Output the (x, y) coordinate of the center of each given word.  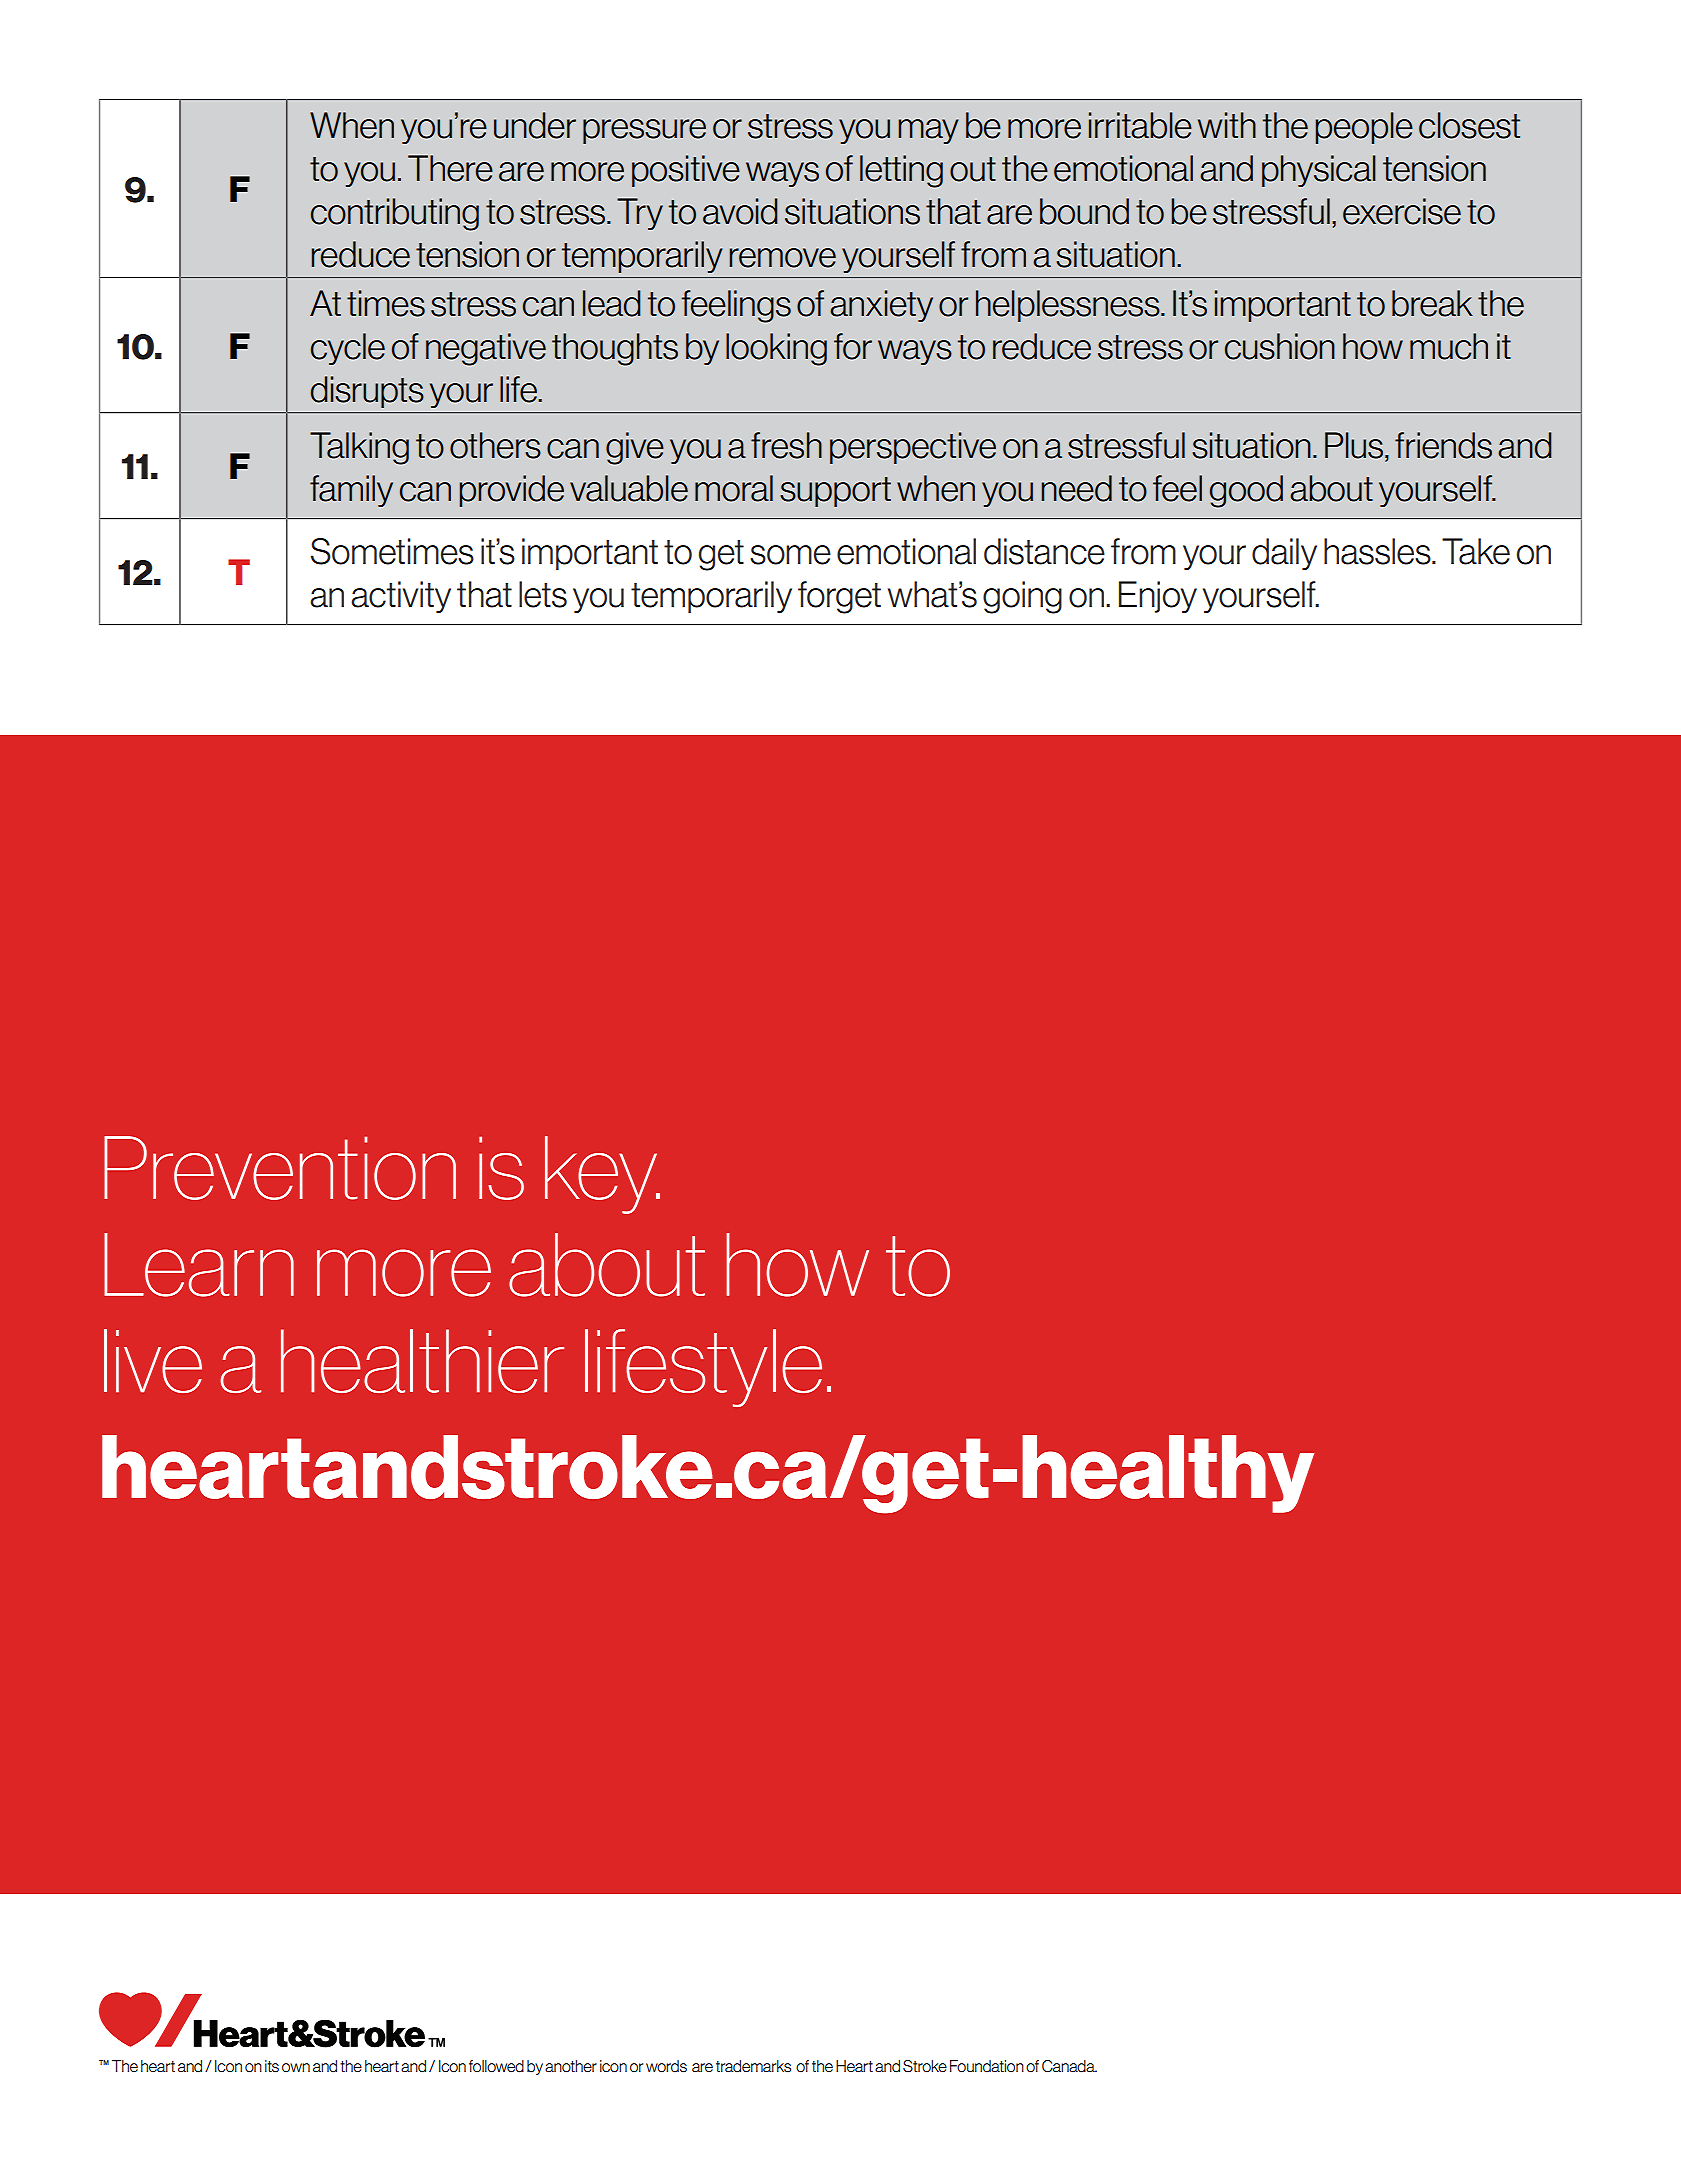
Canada (1069, 2066)
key (602, 1175)
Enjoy (1158, 597)
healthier (422, 1361)
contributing (395, 214)
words (666, 2066)
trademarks (753, 2066)
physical (1319, 171)
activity (401, 597)
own (296, 2067)
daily (1284, 554)
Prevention (280, 1168)
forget (839, 597)
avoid (740, 211)
